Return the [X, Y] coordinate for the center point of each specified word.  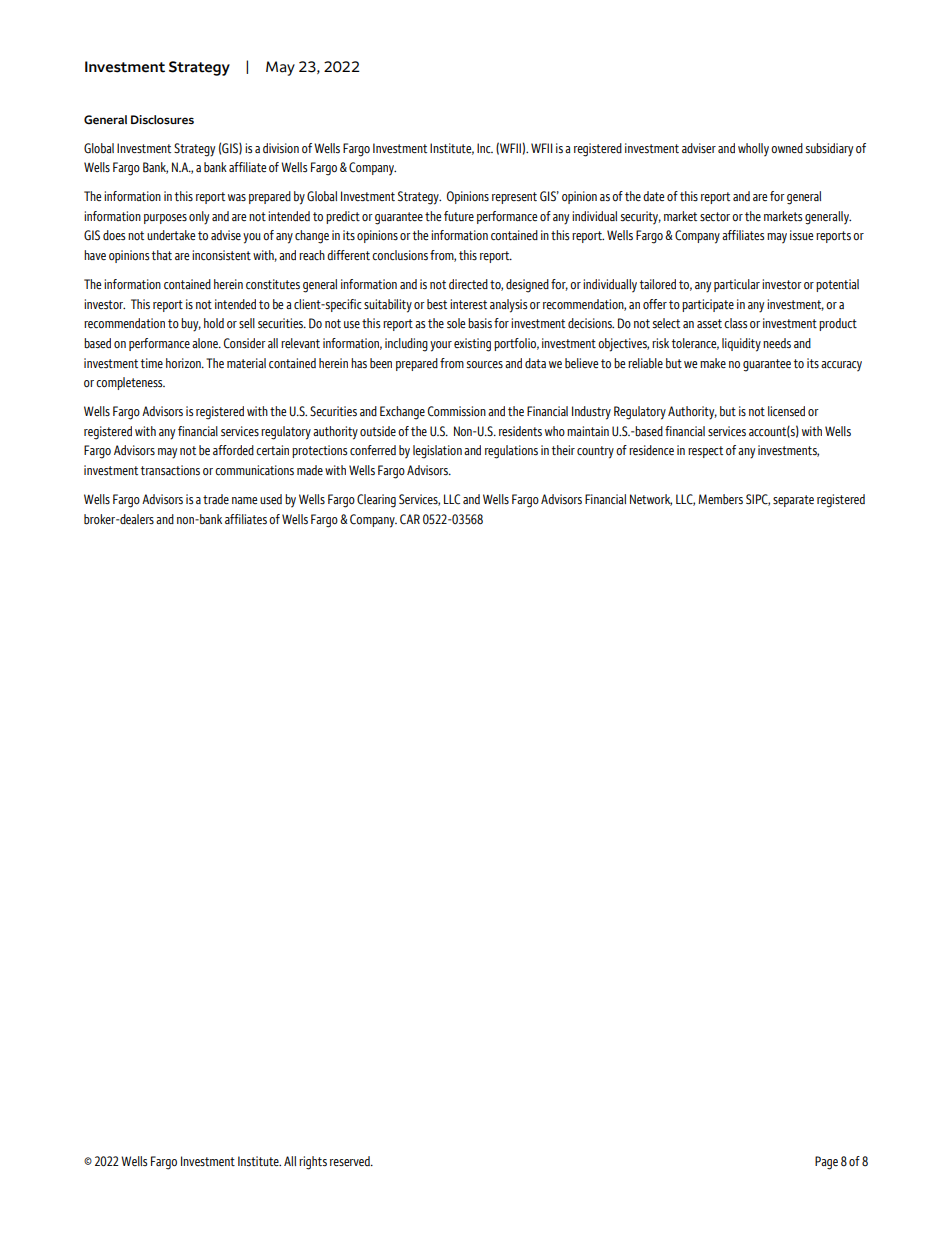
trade [216, 499]
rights [313, 1163]
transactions [170, 470]
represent [514, 198]
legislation [437, 452]
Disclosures [162, 119]
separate [793, 501]
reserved [351, 1161]
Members [720, 499]
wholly [753, 150]
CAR [410, 519]
